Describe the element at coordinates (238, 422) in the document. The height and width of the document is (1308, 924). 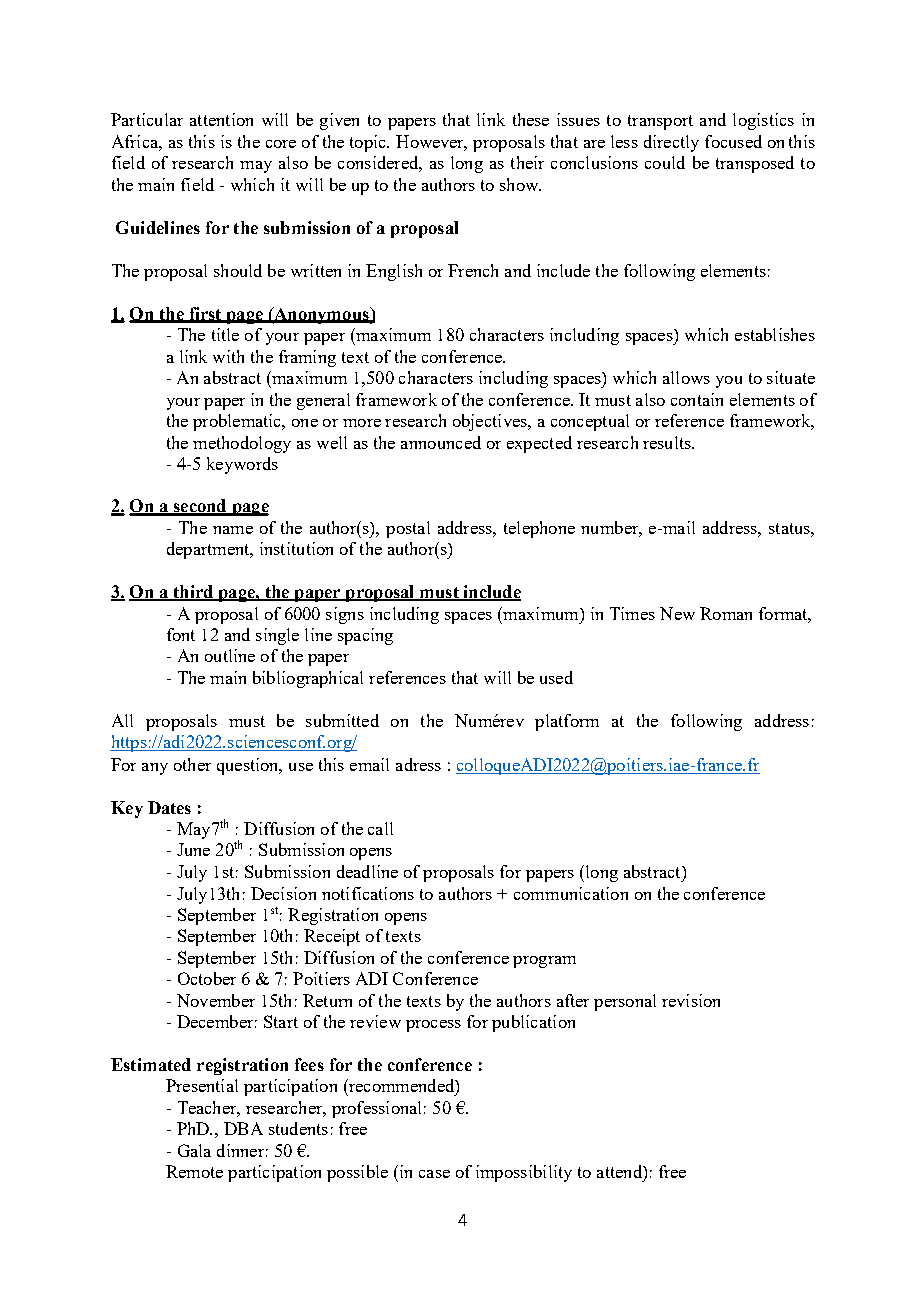
I see `problematic` at that location.
